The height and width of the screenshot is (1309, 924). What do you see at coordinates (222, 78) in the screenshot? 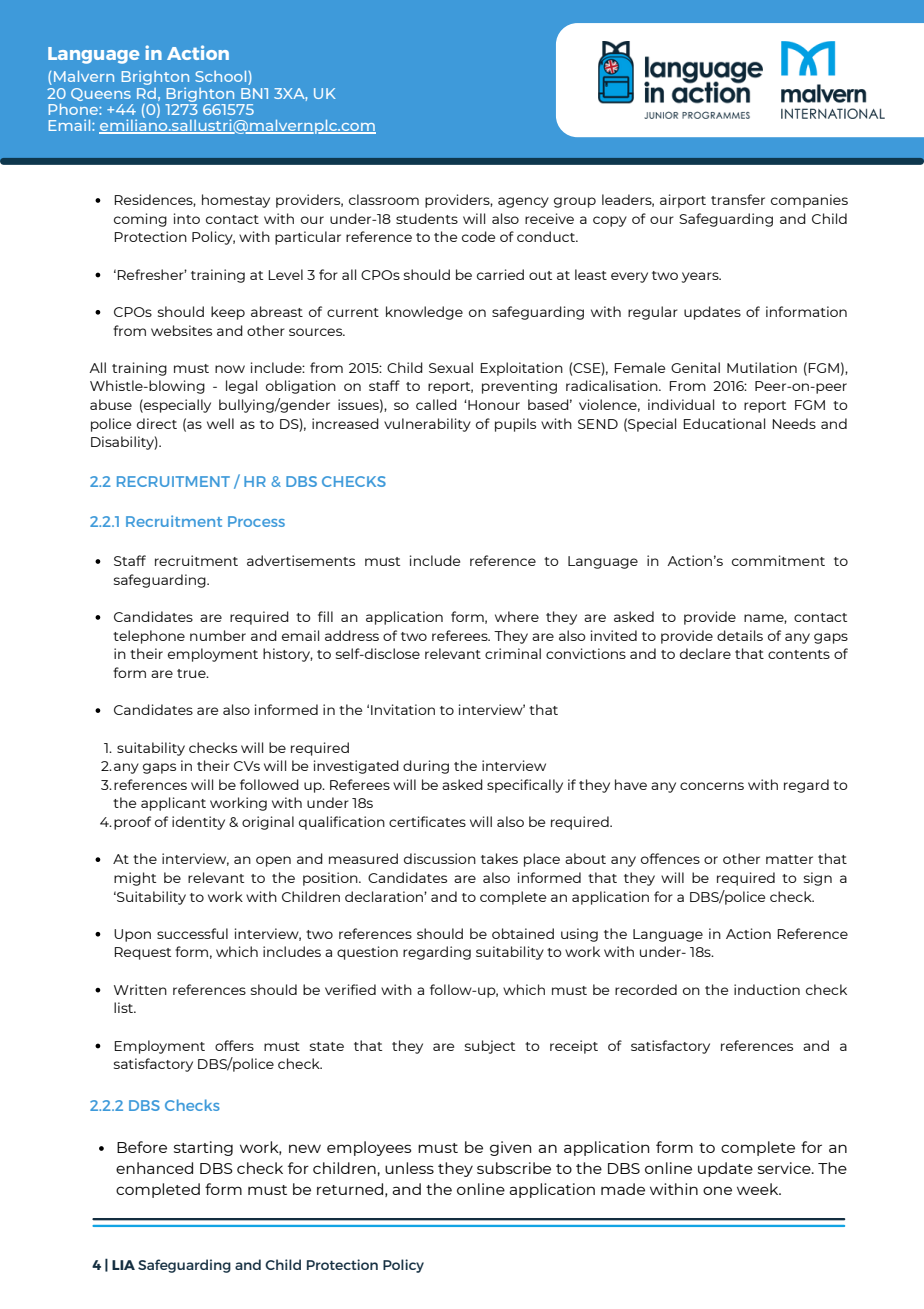
I see `School` at bounding box center [222, 78].
